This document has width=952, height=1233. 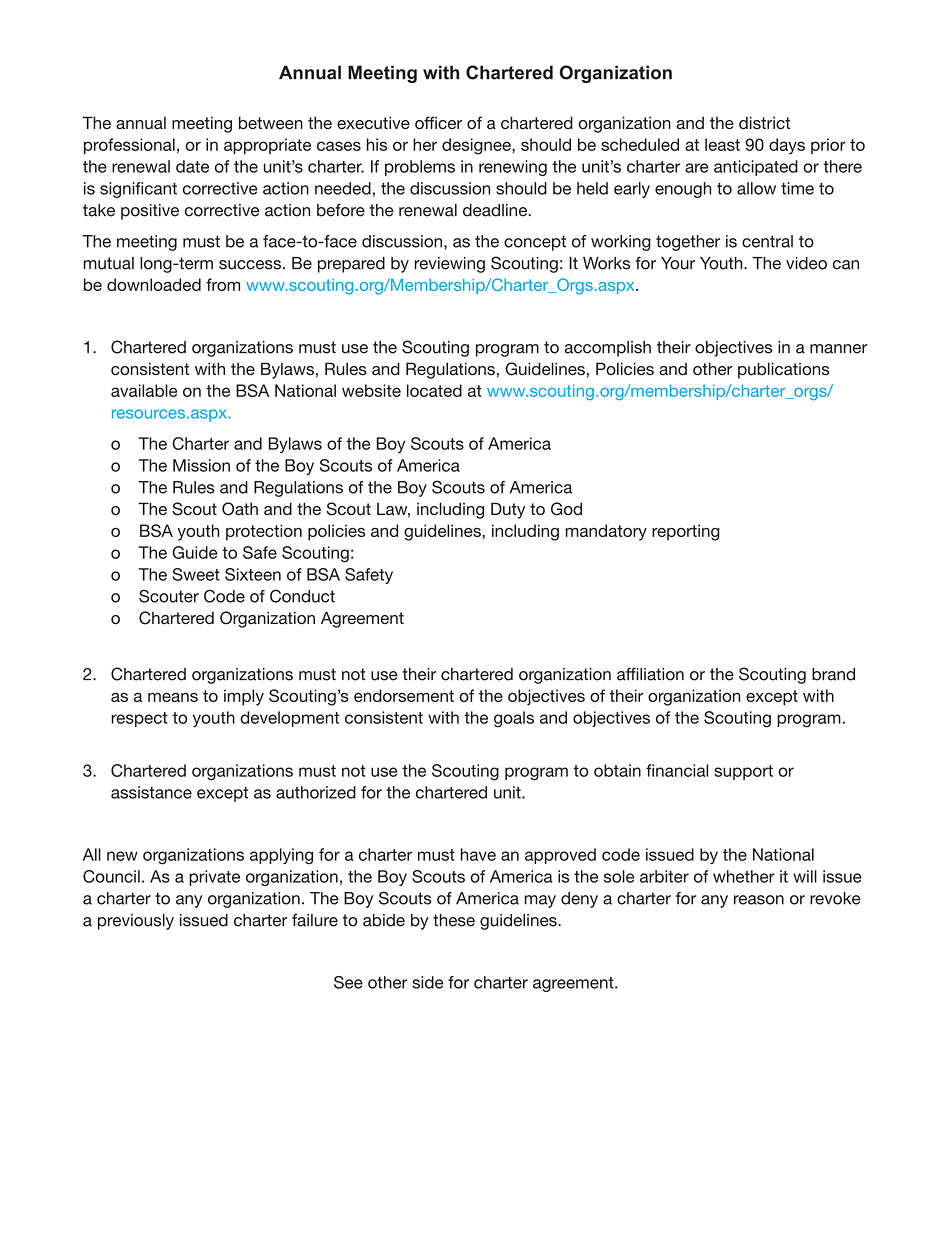 What do you see at coordinates (404, 695) in the document?
I see `endorsement` at bounding box center [404, 695].
